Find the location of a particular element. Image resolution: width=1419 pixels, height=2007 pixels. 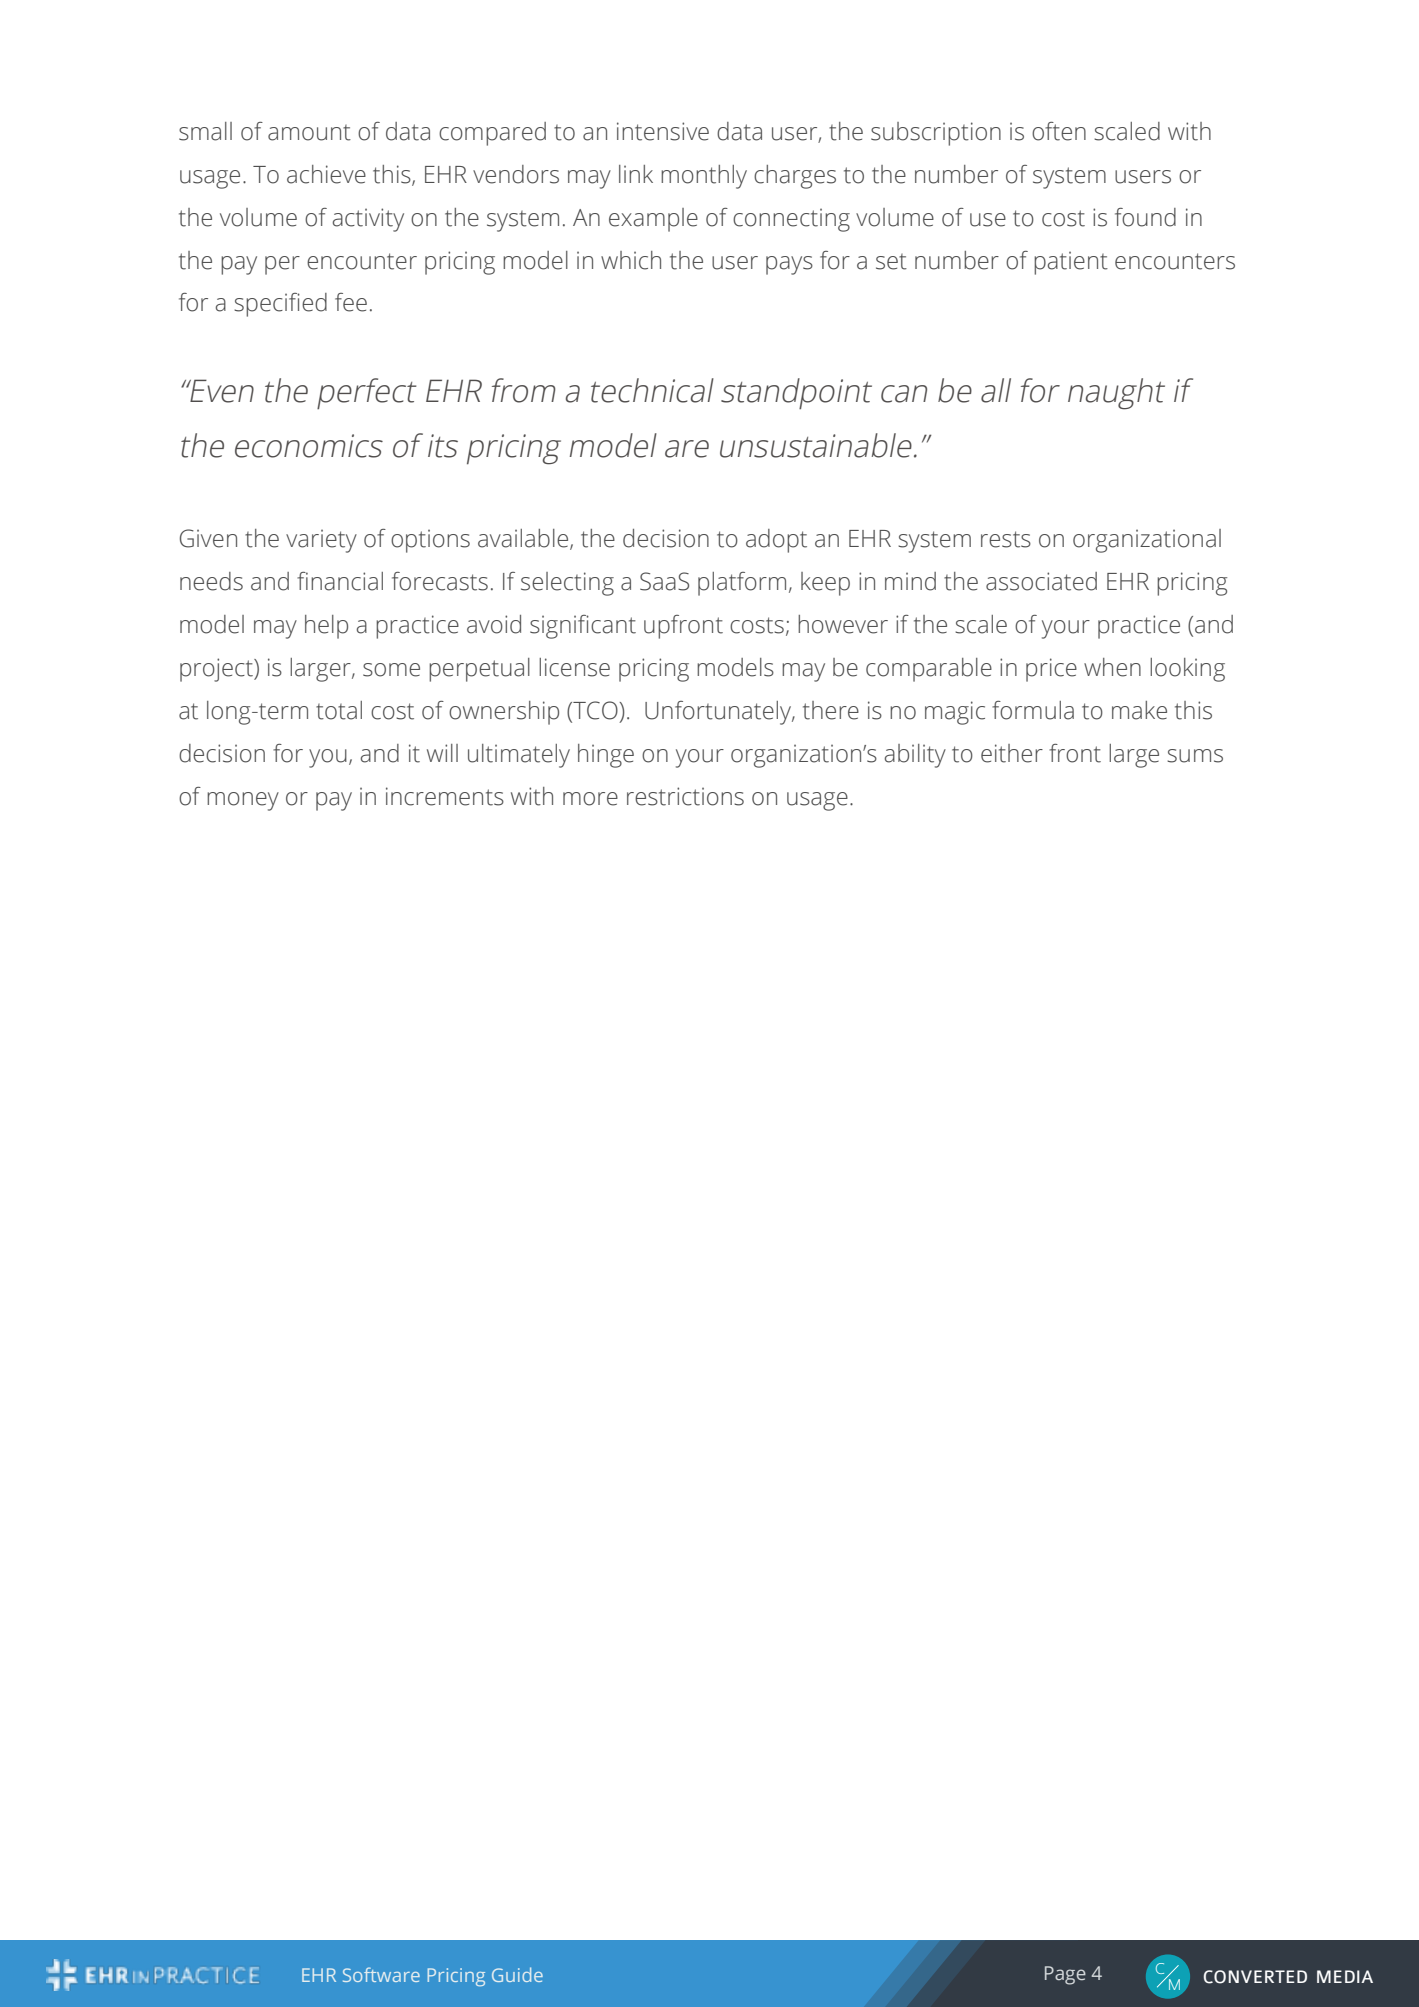

achieve is located at coordinates (326, 174).
